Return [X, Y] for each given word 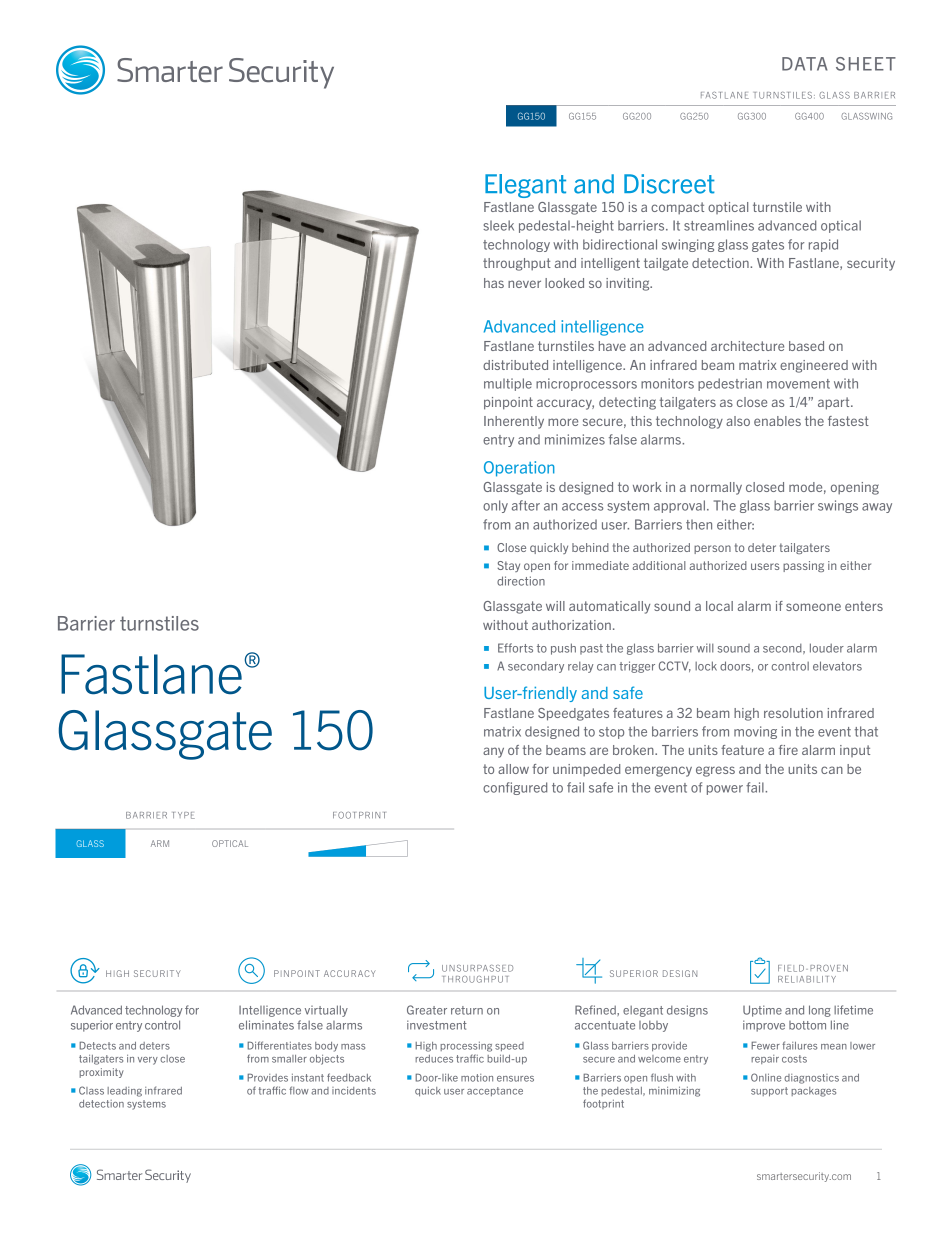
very [148, 1061]
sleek [498, 225]
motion [477, 1078]
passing [803, 566]
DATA [805, 64]
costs [794, 1059]
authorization [571, 625]
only [495, 506]
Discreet [669, 184]
